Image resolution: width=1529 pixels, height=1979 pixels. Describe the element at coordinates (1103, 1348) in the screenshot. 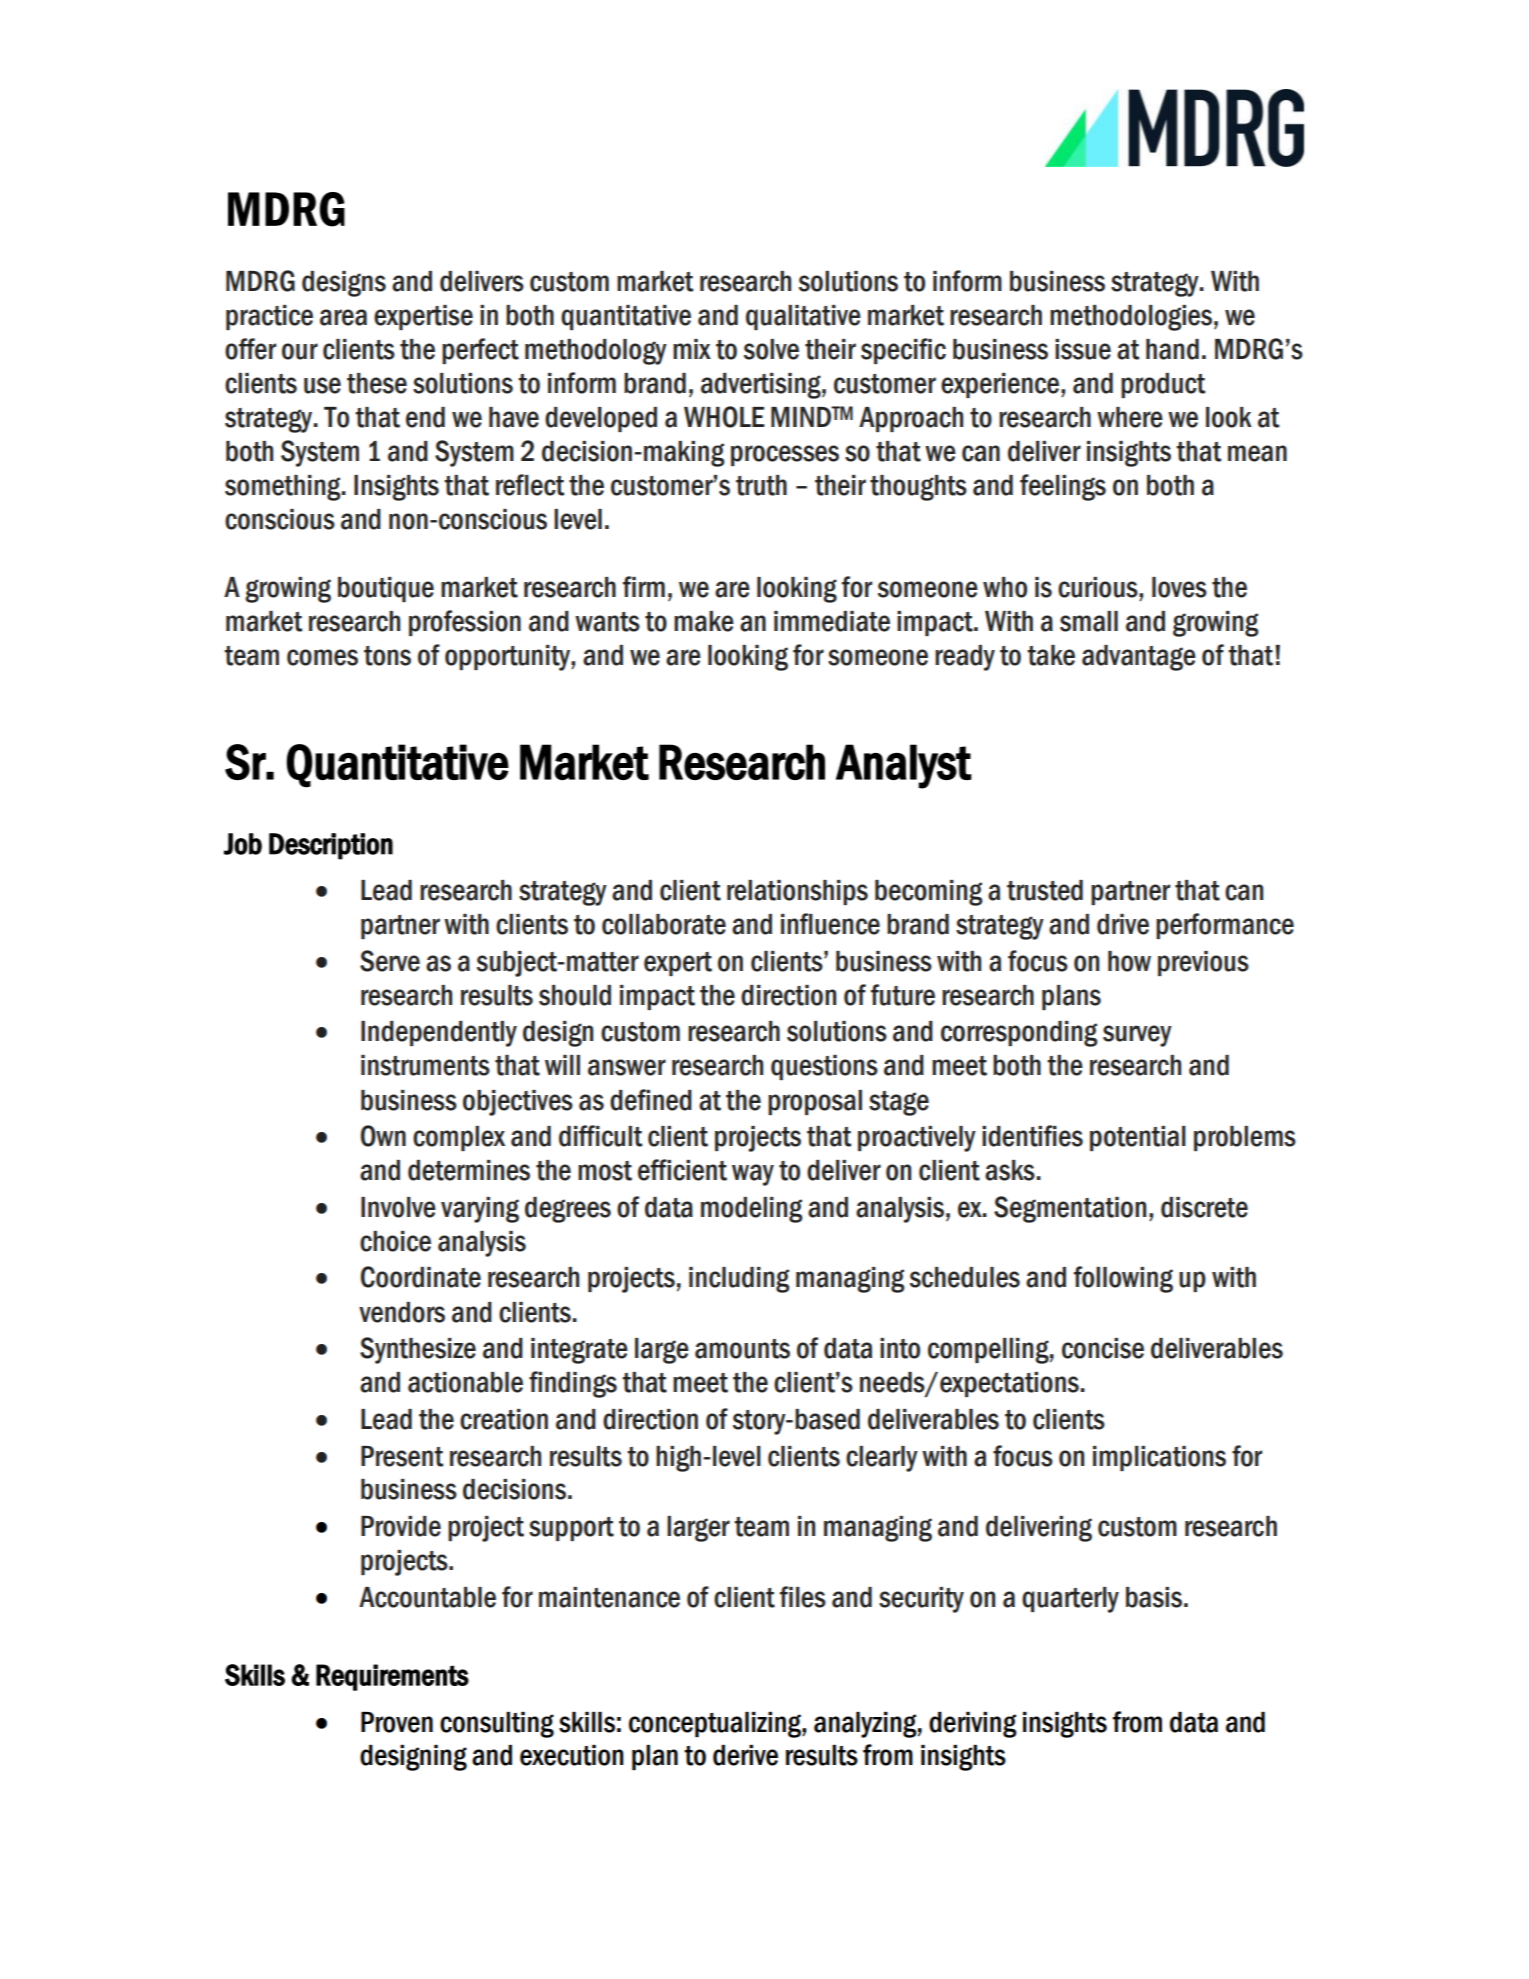

I see `concise` at that location.
